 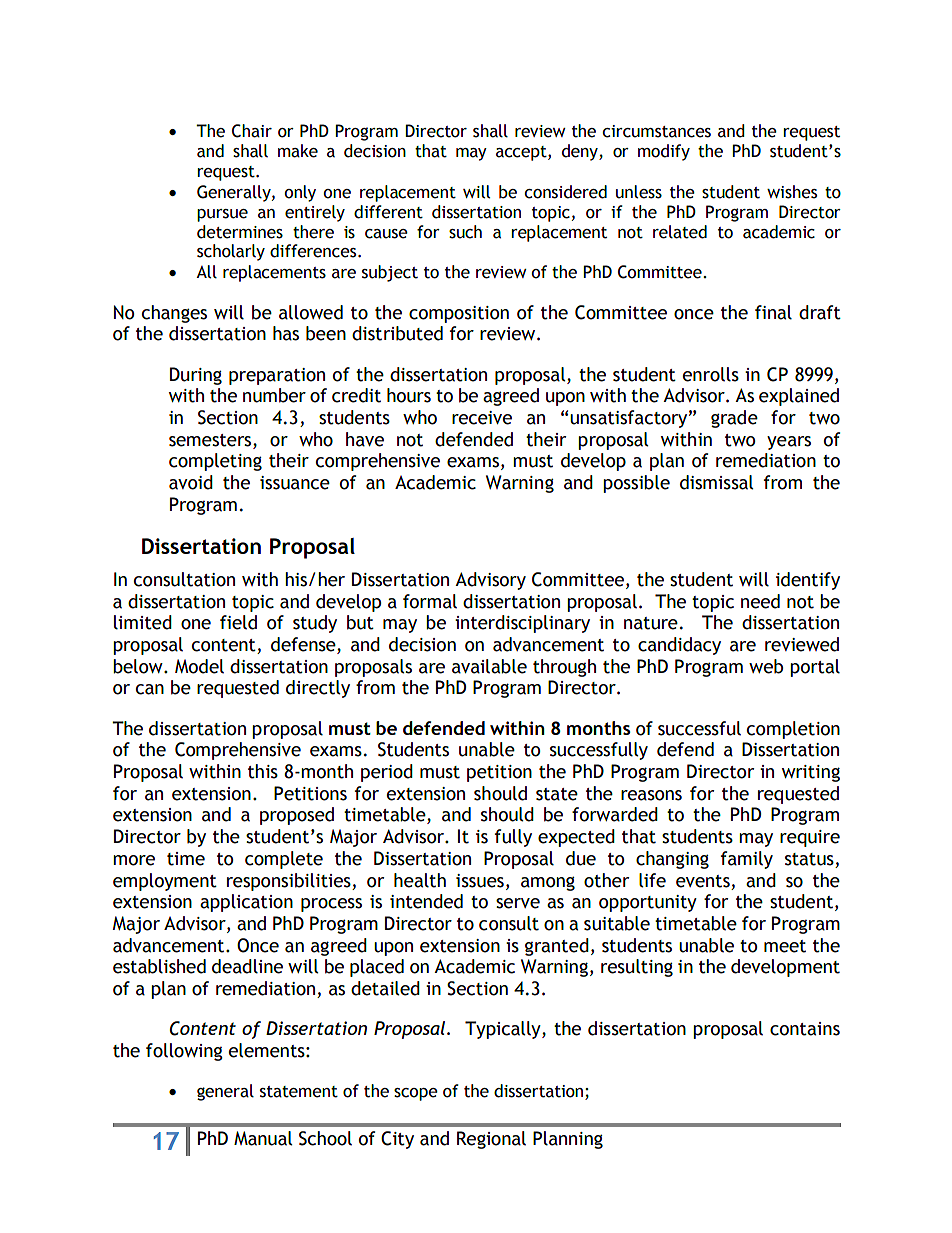 What do you see at coordinates (263, 1138) in the screenshot?
I see `Manual` at bounding box center [263, 1138].
